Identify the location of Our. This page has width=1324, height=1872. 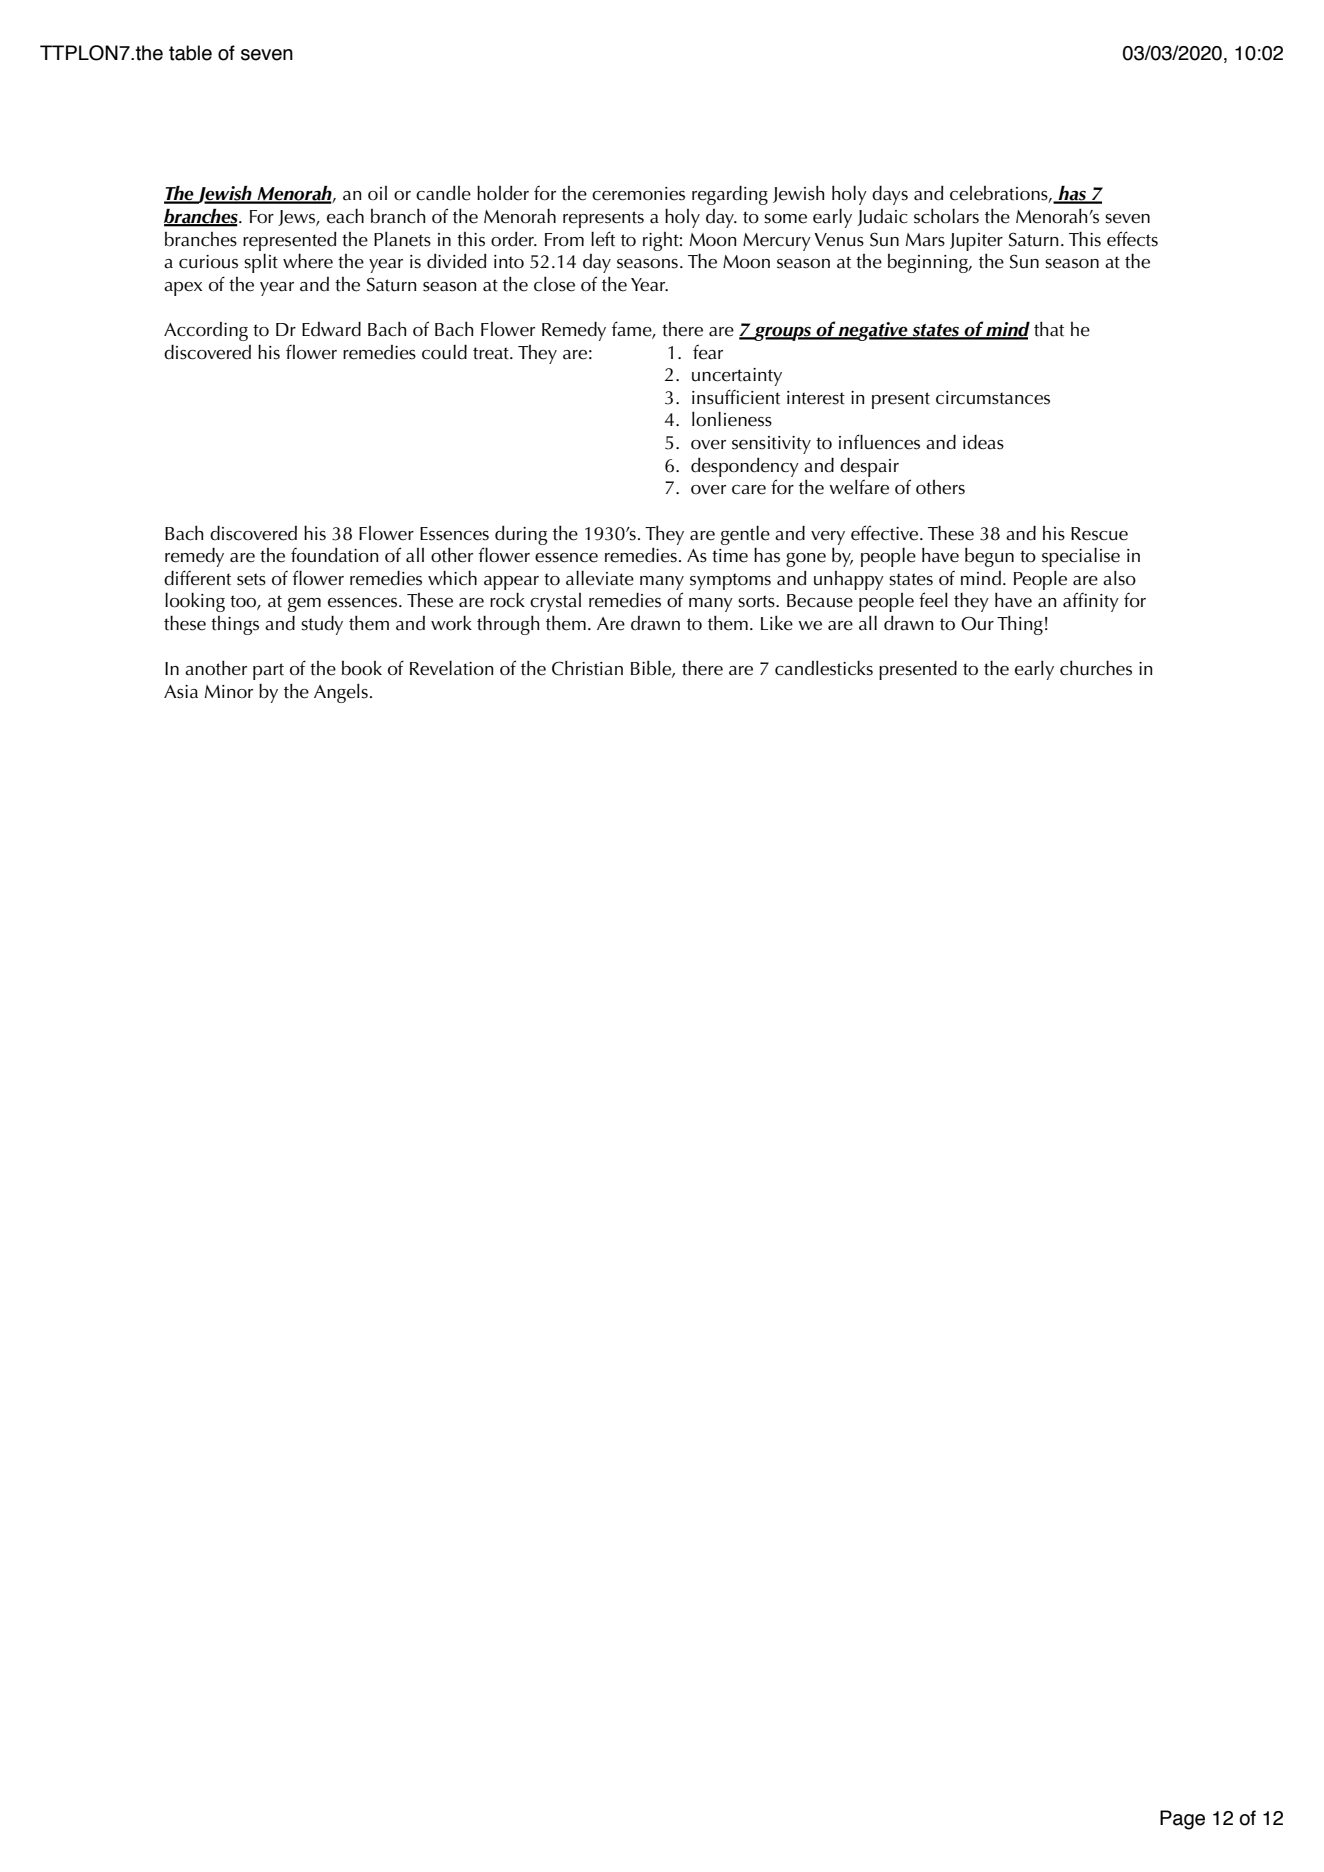
(977, 623).
